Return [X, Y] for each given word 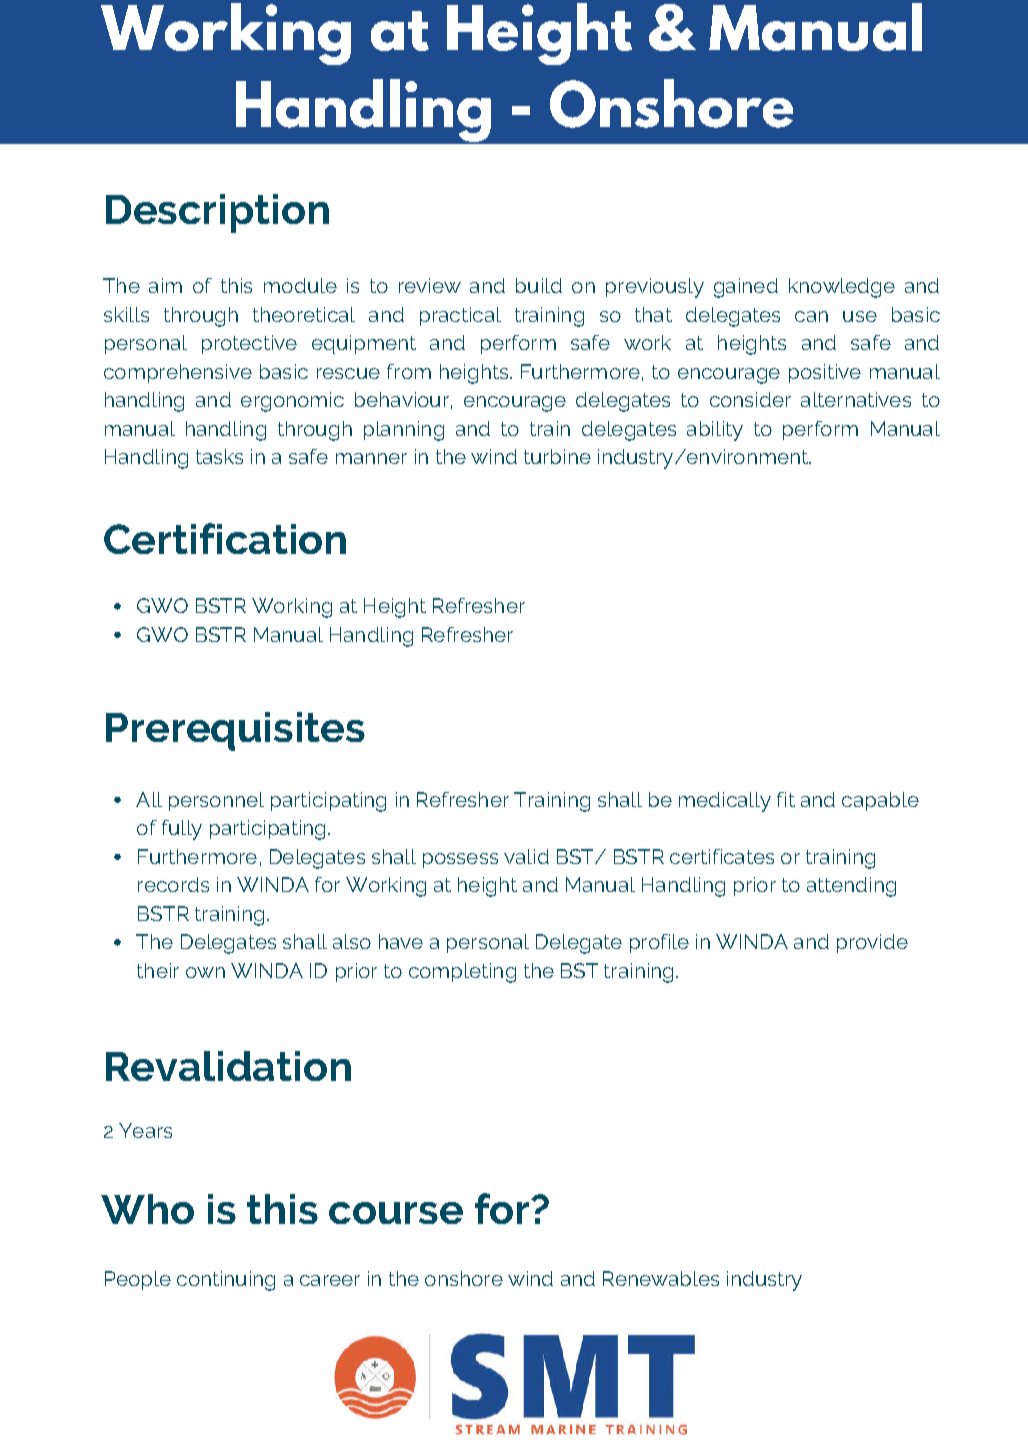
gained [746, 288]
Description [217, 213]
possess [460, 860]
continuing [226, 1281]
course [396, 1213]
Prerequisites [235, 731]
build [539, 285]
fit [786, 799]
